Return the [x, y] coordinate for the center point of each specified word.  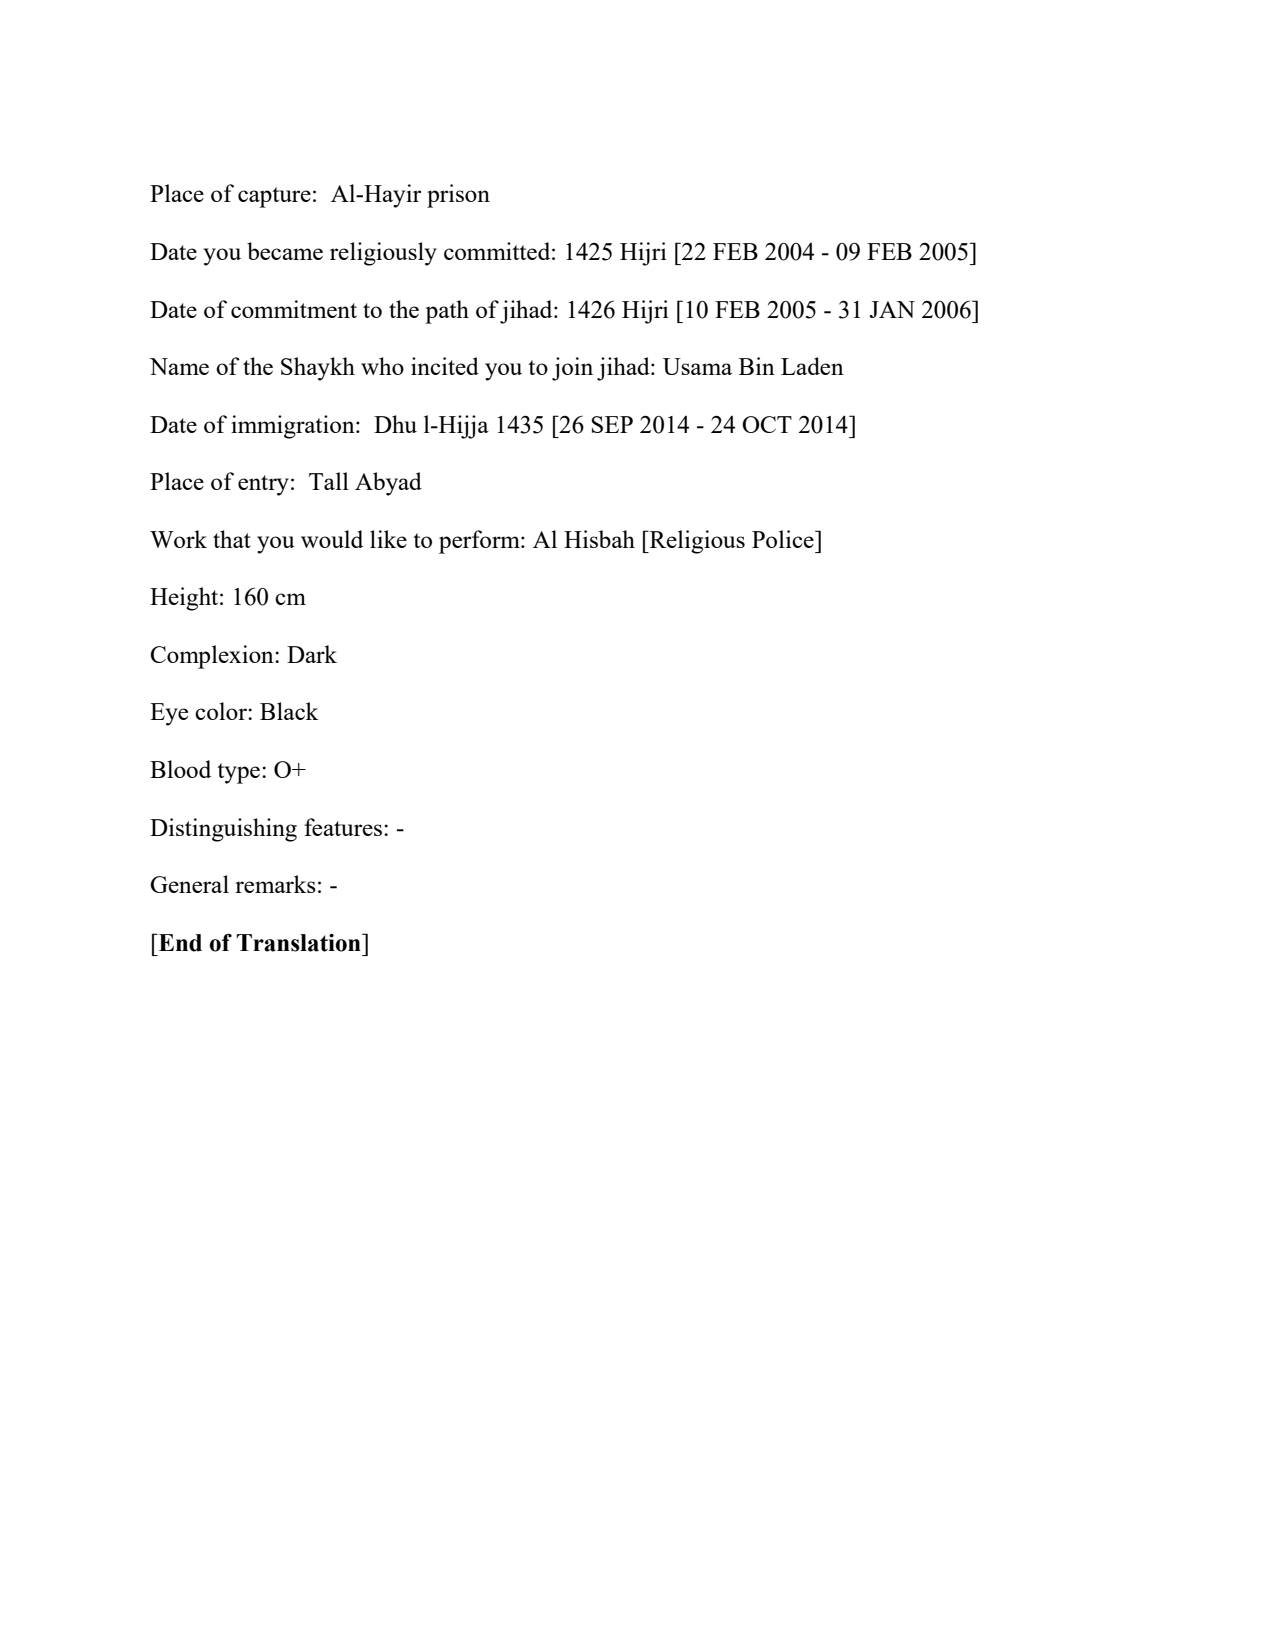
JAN [892, 309]
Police [784, 539]
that [232, 539]
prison [458, 196]
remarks [275, 884]
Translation [299, 943]
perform [480, 542]
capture [274, 197]
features [344, 827]
